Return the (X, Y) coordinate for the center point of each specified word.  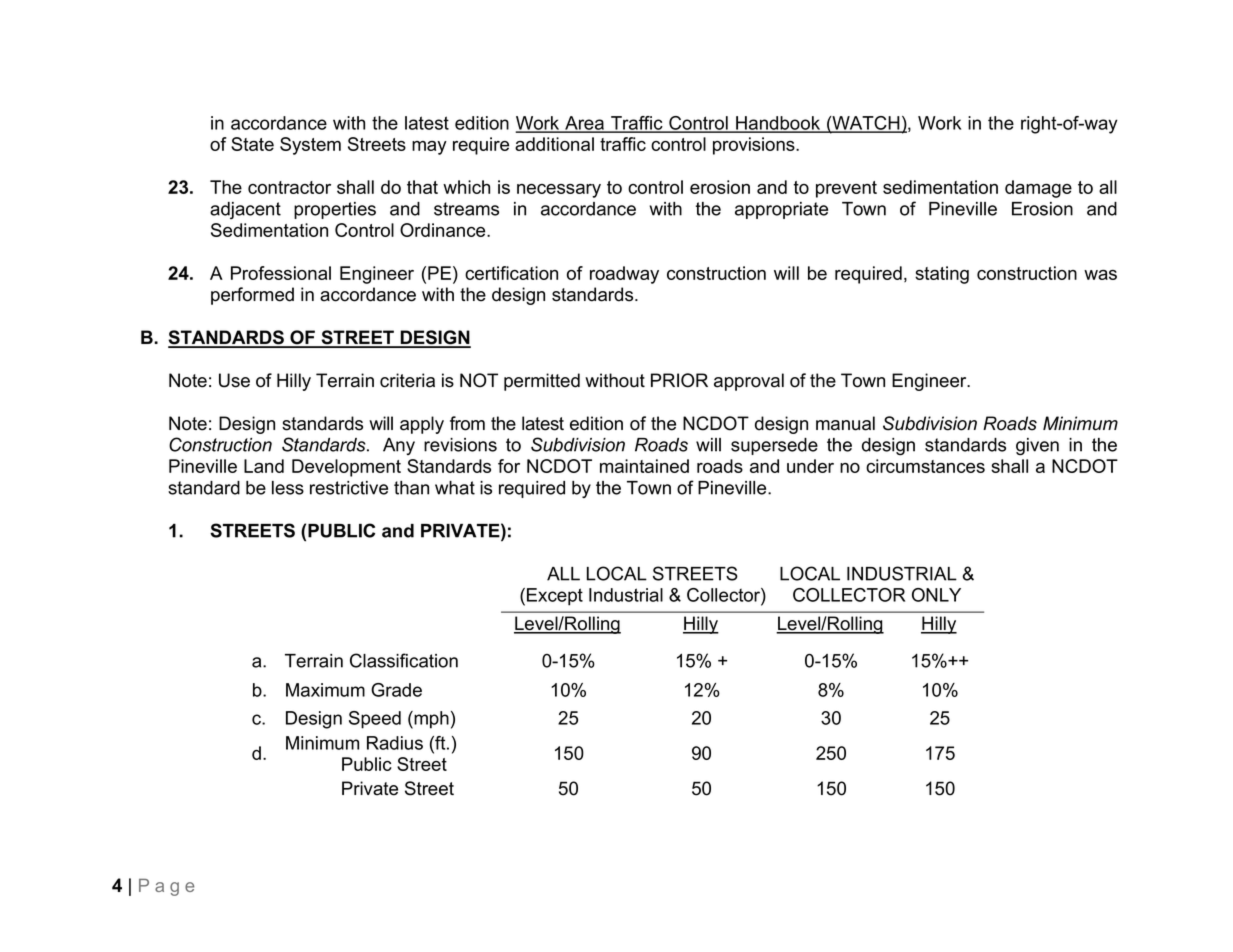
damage (1038, 189)
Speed (375, 720)
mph (430, 720)
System (310, 146)
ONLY (936, 595)
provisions (755, 146)
